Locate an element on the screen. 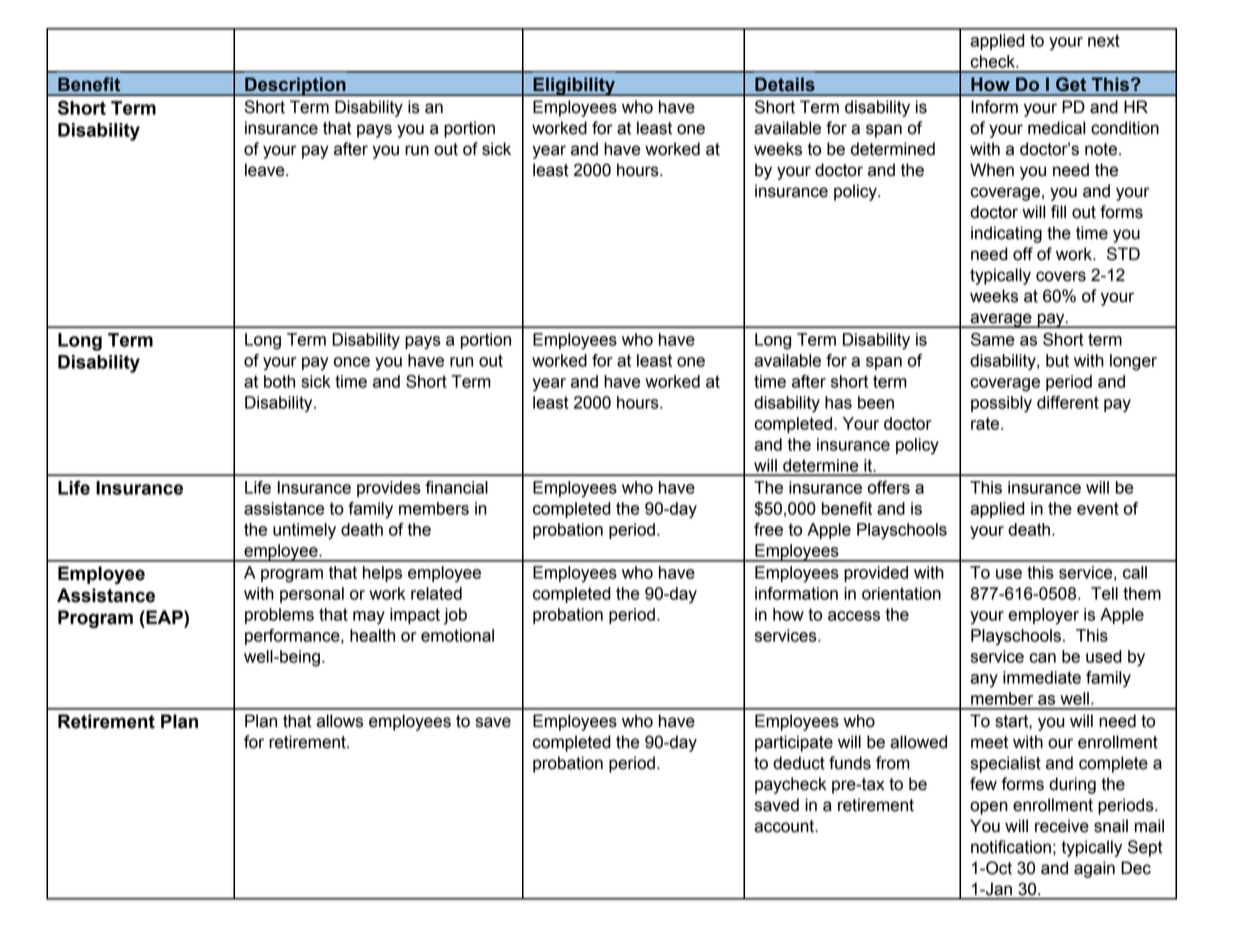 Image resolution: width=1233 pixels, height=952 pixels. participate is located at coordinates (794, 743).
